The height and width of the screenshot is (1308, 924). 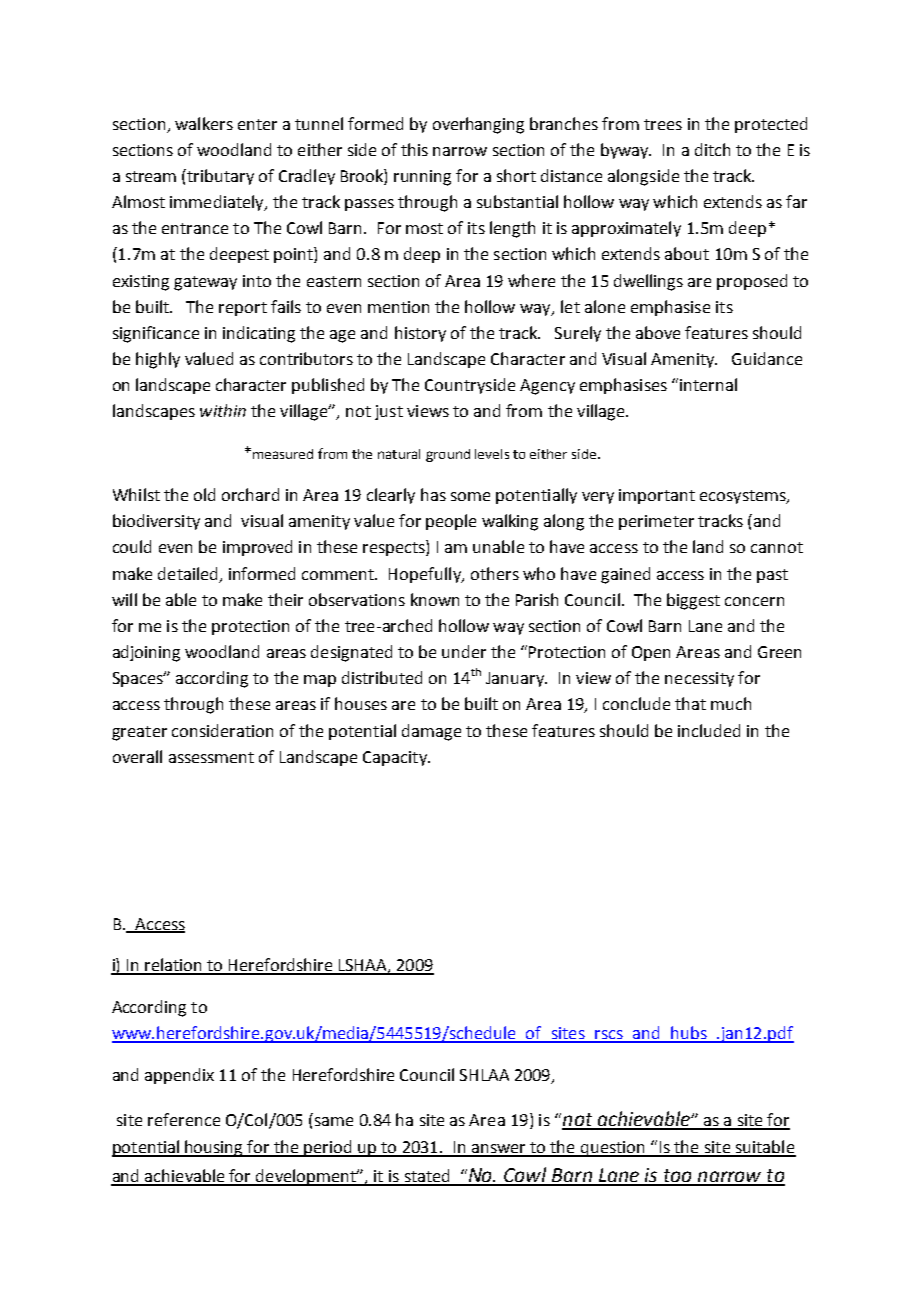 I want to click on history, so click(x=420, y=334).
